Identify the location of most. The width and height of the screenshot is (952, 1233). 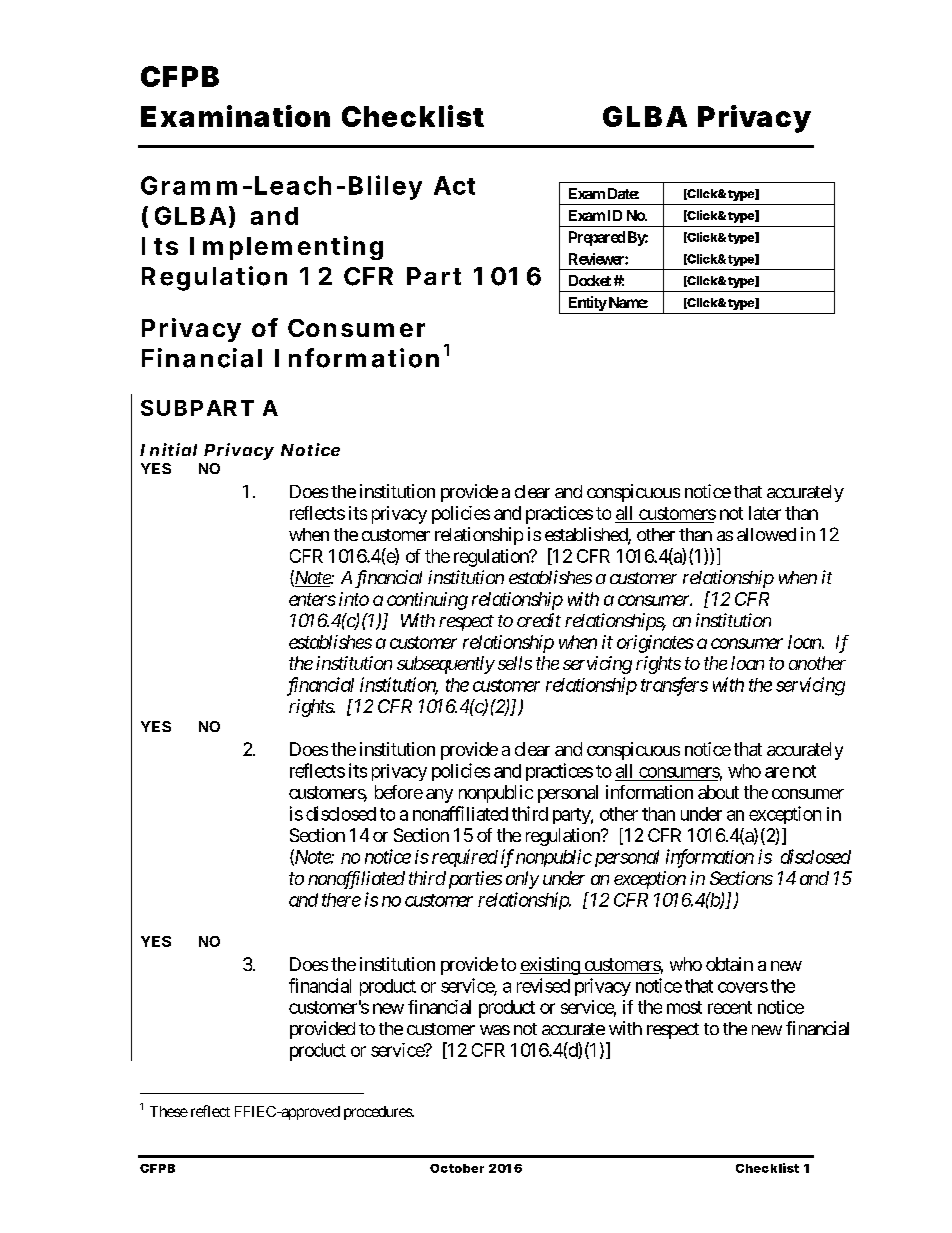
(684, 1007).
